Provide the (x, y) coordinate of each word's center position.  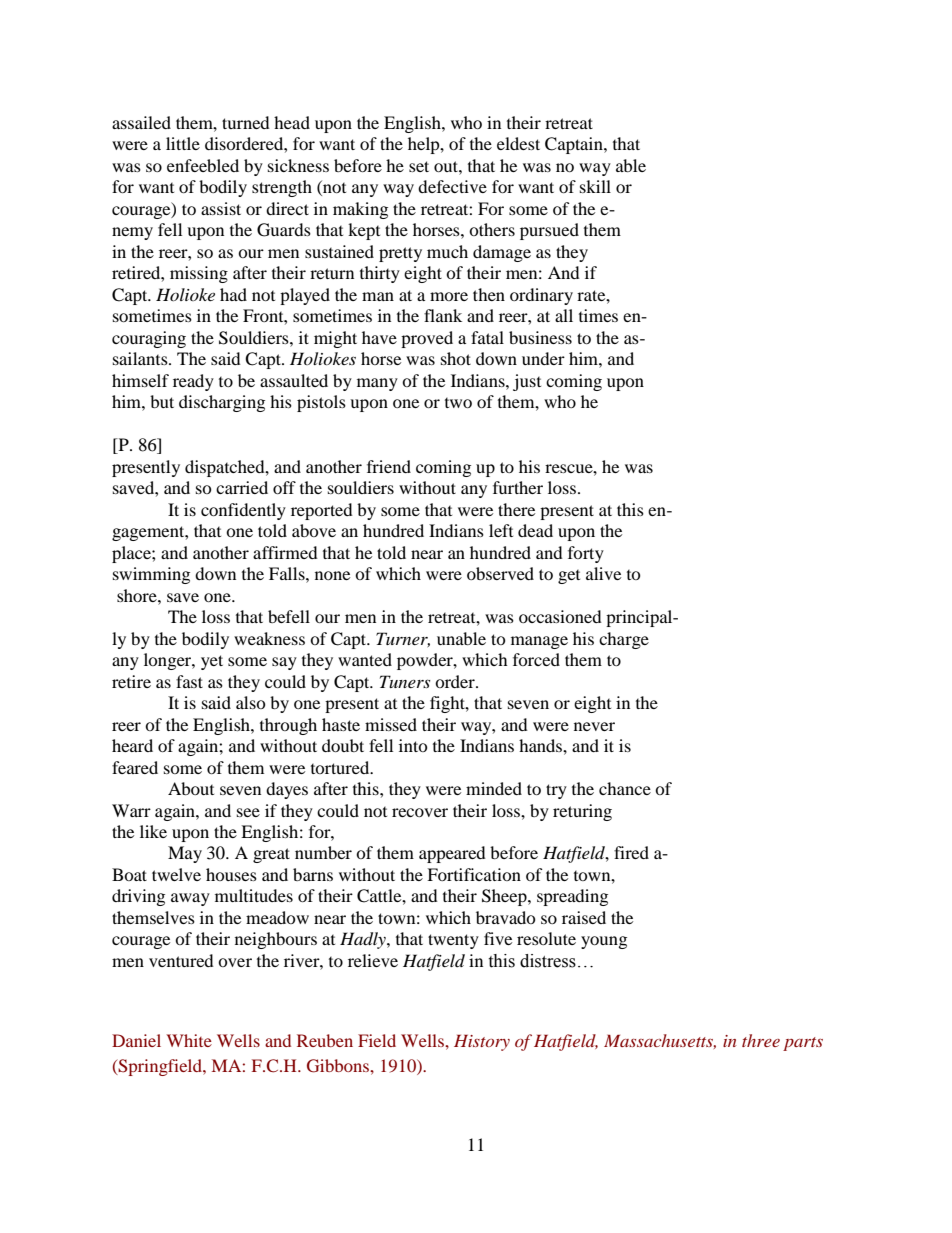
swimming (151, 575)
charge (624, 640)
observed (500, 573)
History (482, 1042)
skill (595, 186)
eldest (518, 143)
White (189, 1040)
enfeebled (203, 165)
